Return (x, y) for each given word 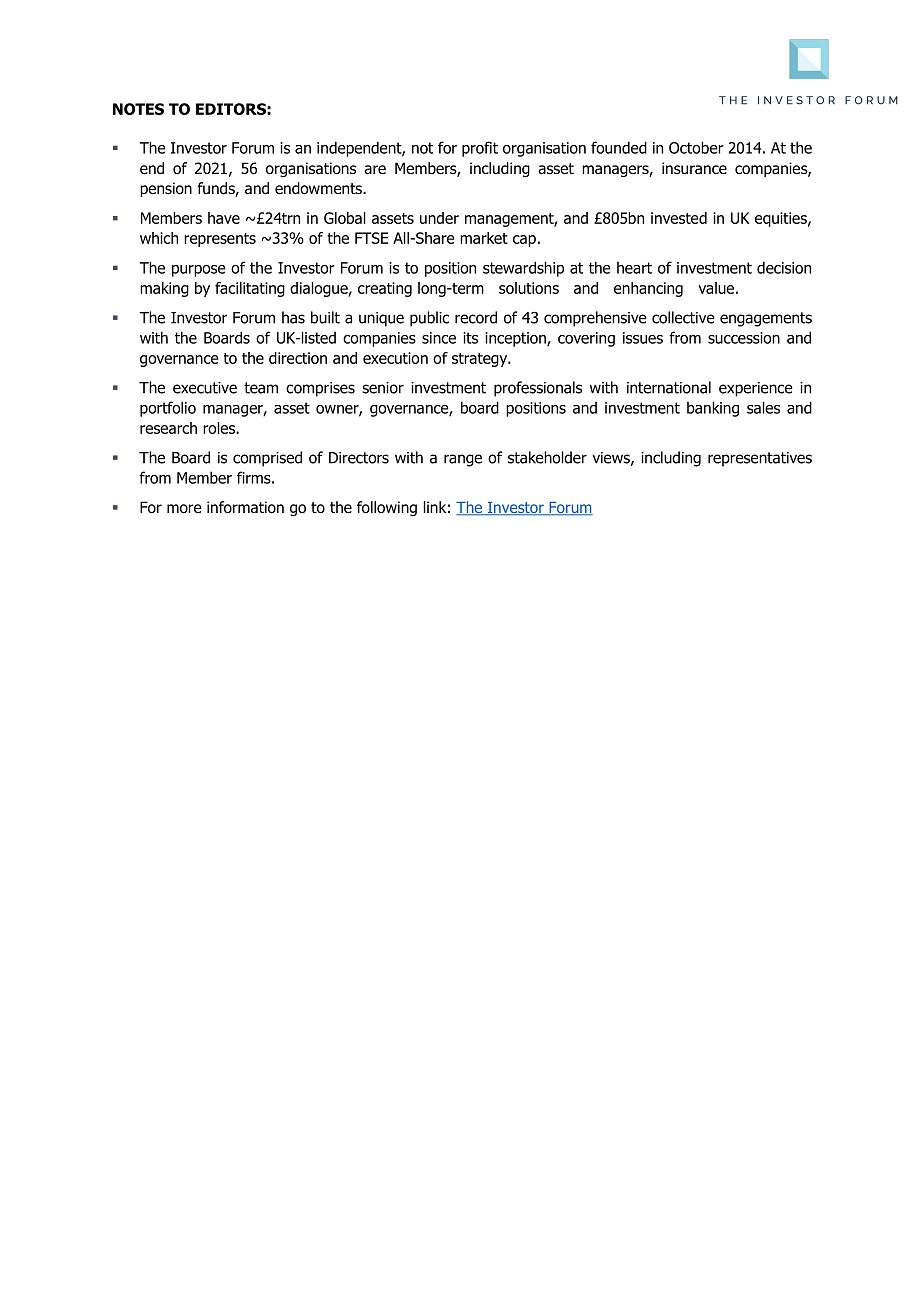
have (224, 218)
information (245, 507)
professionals (538, 389)
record (476, 317)
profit (480, 149)
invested (679, 218)
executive (205, 388)
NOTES (138, 109)
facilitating (250, 289)
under (439, 218)
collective (683, 317)
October (696, 147)
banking (713, 409)
